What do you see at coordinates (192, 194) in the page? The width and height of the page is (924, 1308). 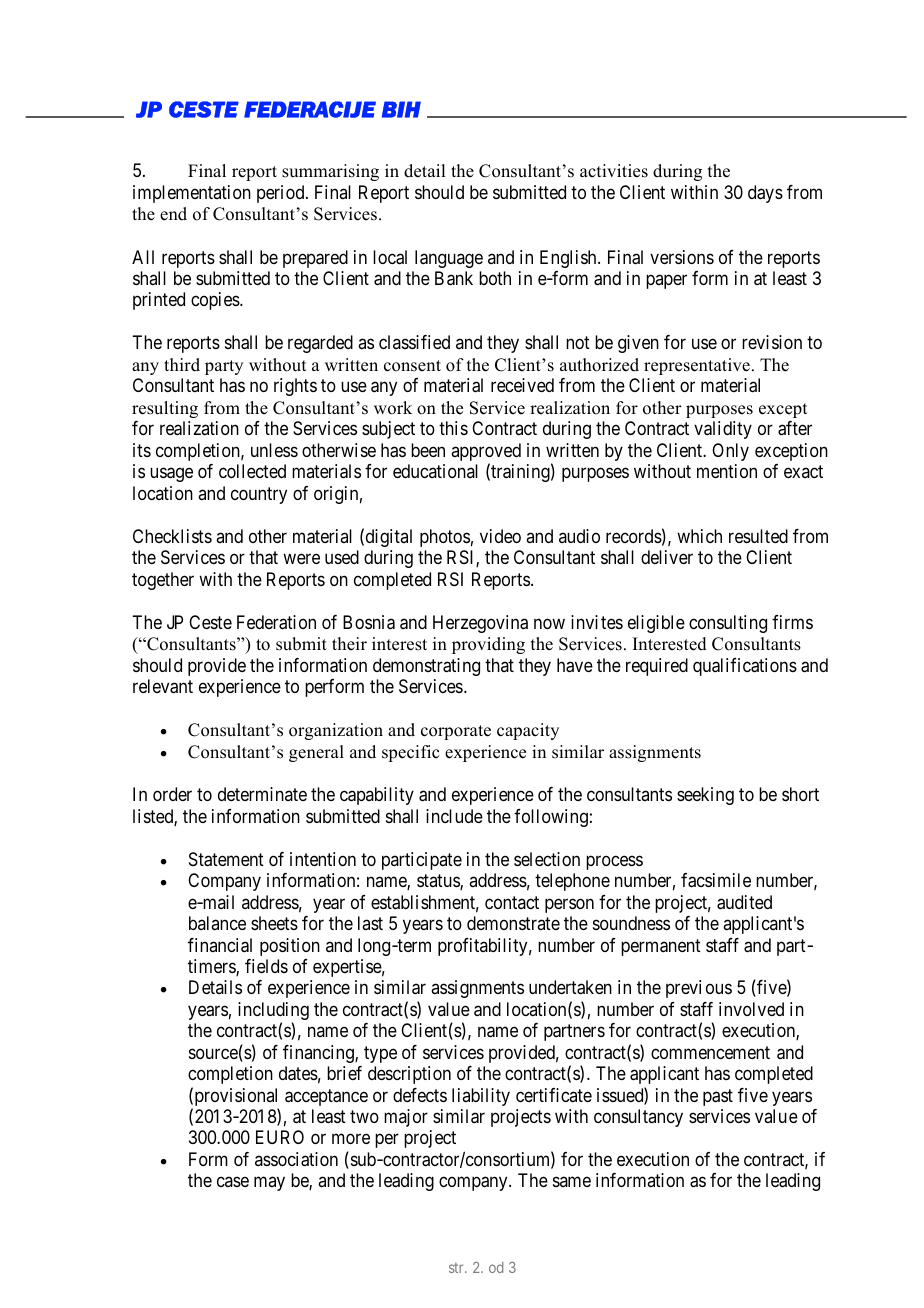 I see `implementation` at bounding box center [192, 194].
